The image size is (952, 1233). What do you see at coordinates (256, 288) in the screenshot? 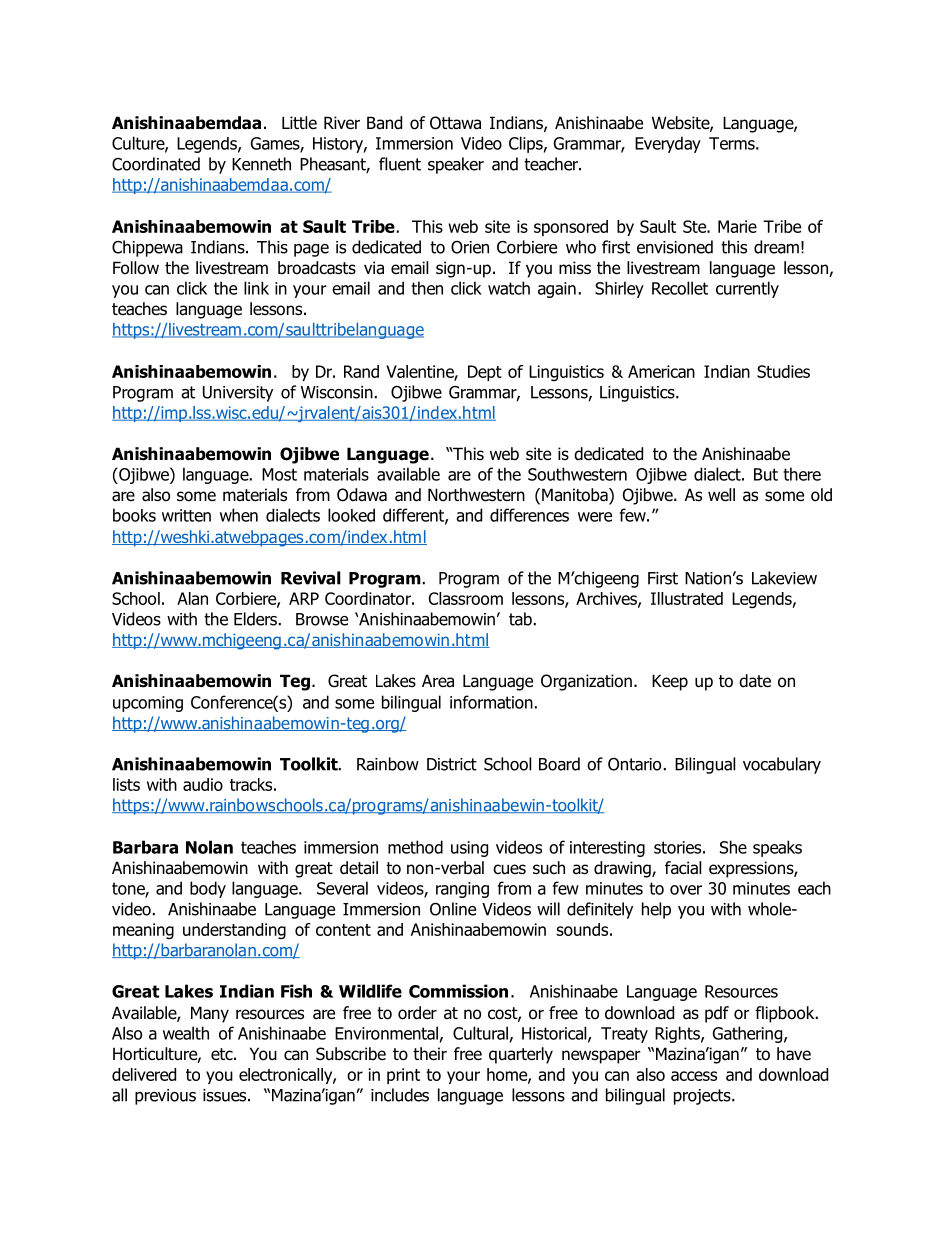
I see `link` at bounding box center [256, 288].
